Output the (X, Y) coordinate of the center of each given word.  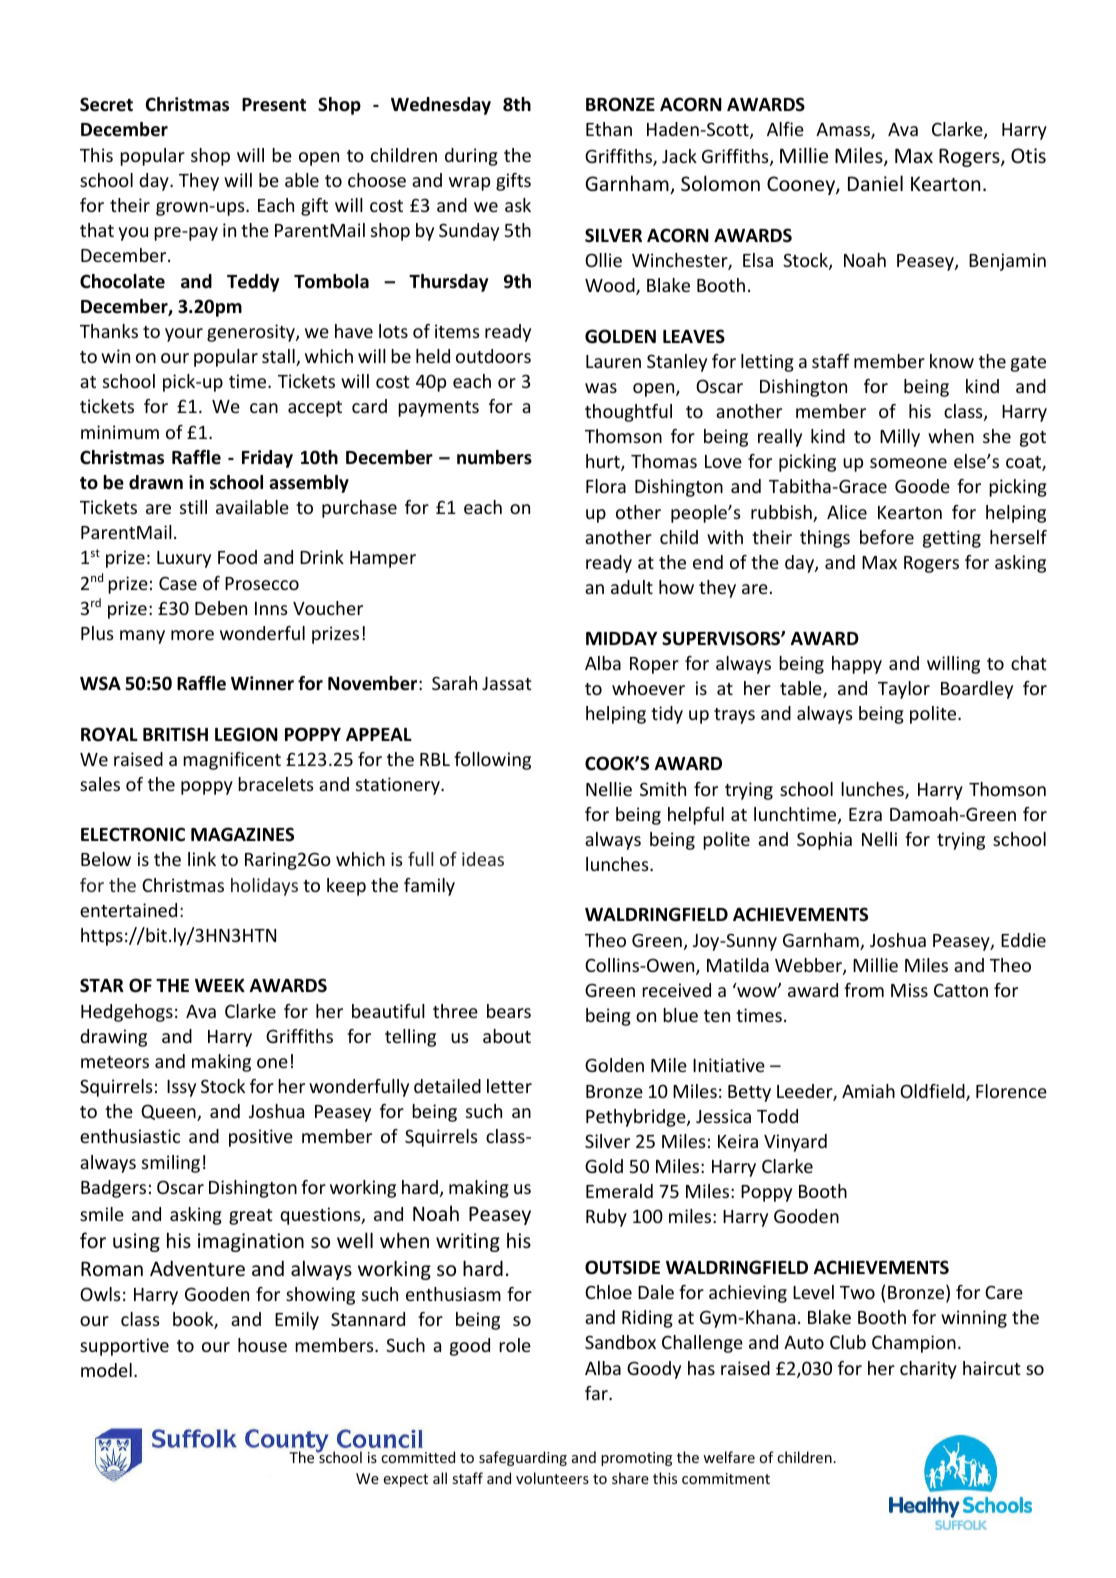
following (492, 761)
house (262, 1345)
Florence (1011, 1091)
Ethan (609, 129)
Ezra (865, 814)
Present (274, 105)
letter (509, 1086)
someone (908, 463)
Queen (169, 1112)
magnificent (232, 761)
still (193, 507)
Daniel (875, 183)
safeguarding (523, 1458)
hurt (604, 462)
